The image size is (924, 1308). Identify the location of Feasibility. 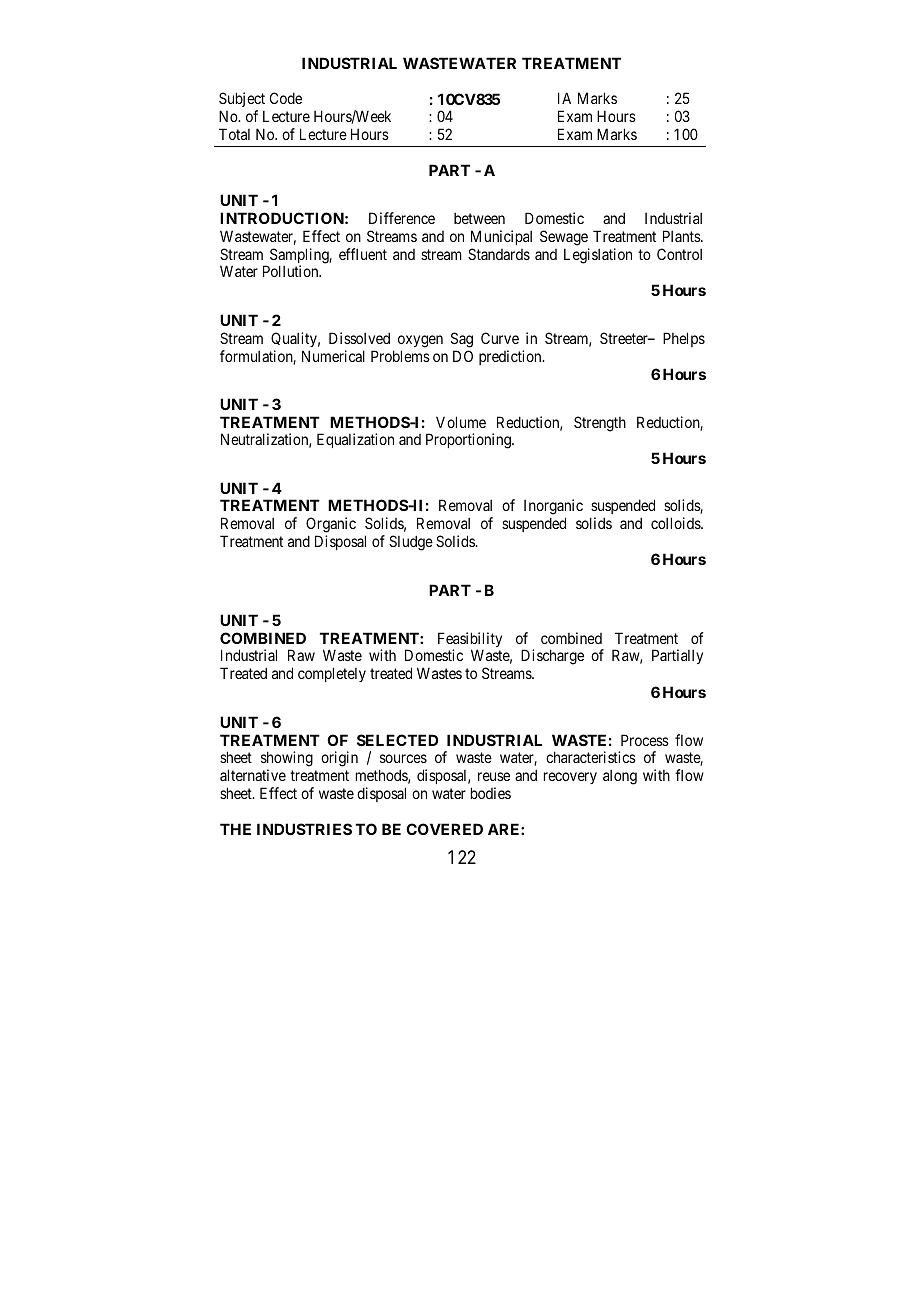
(470, 641).
